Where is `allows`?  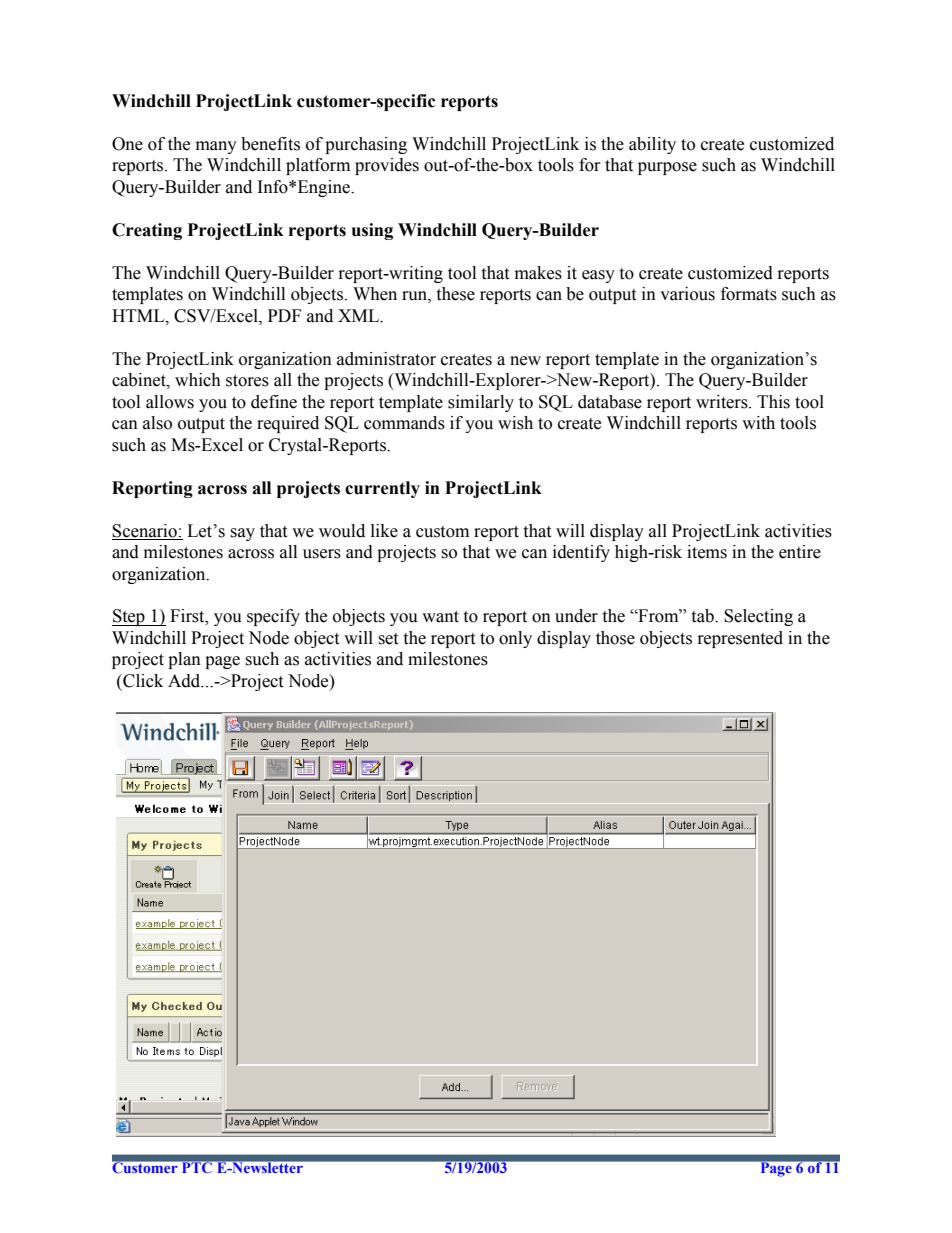 allows is located at coordinates (170, 402).
